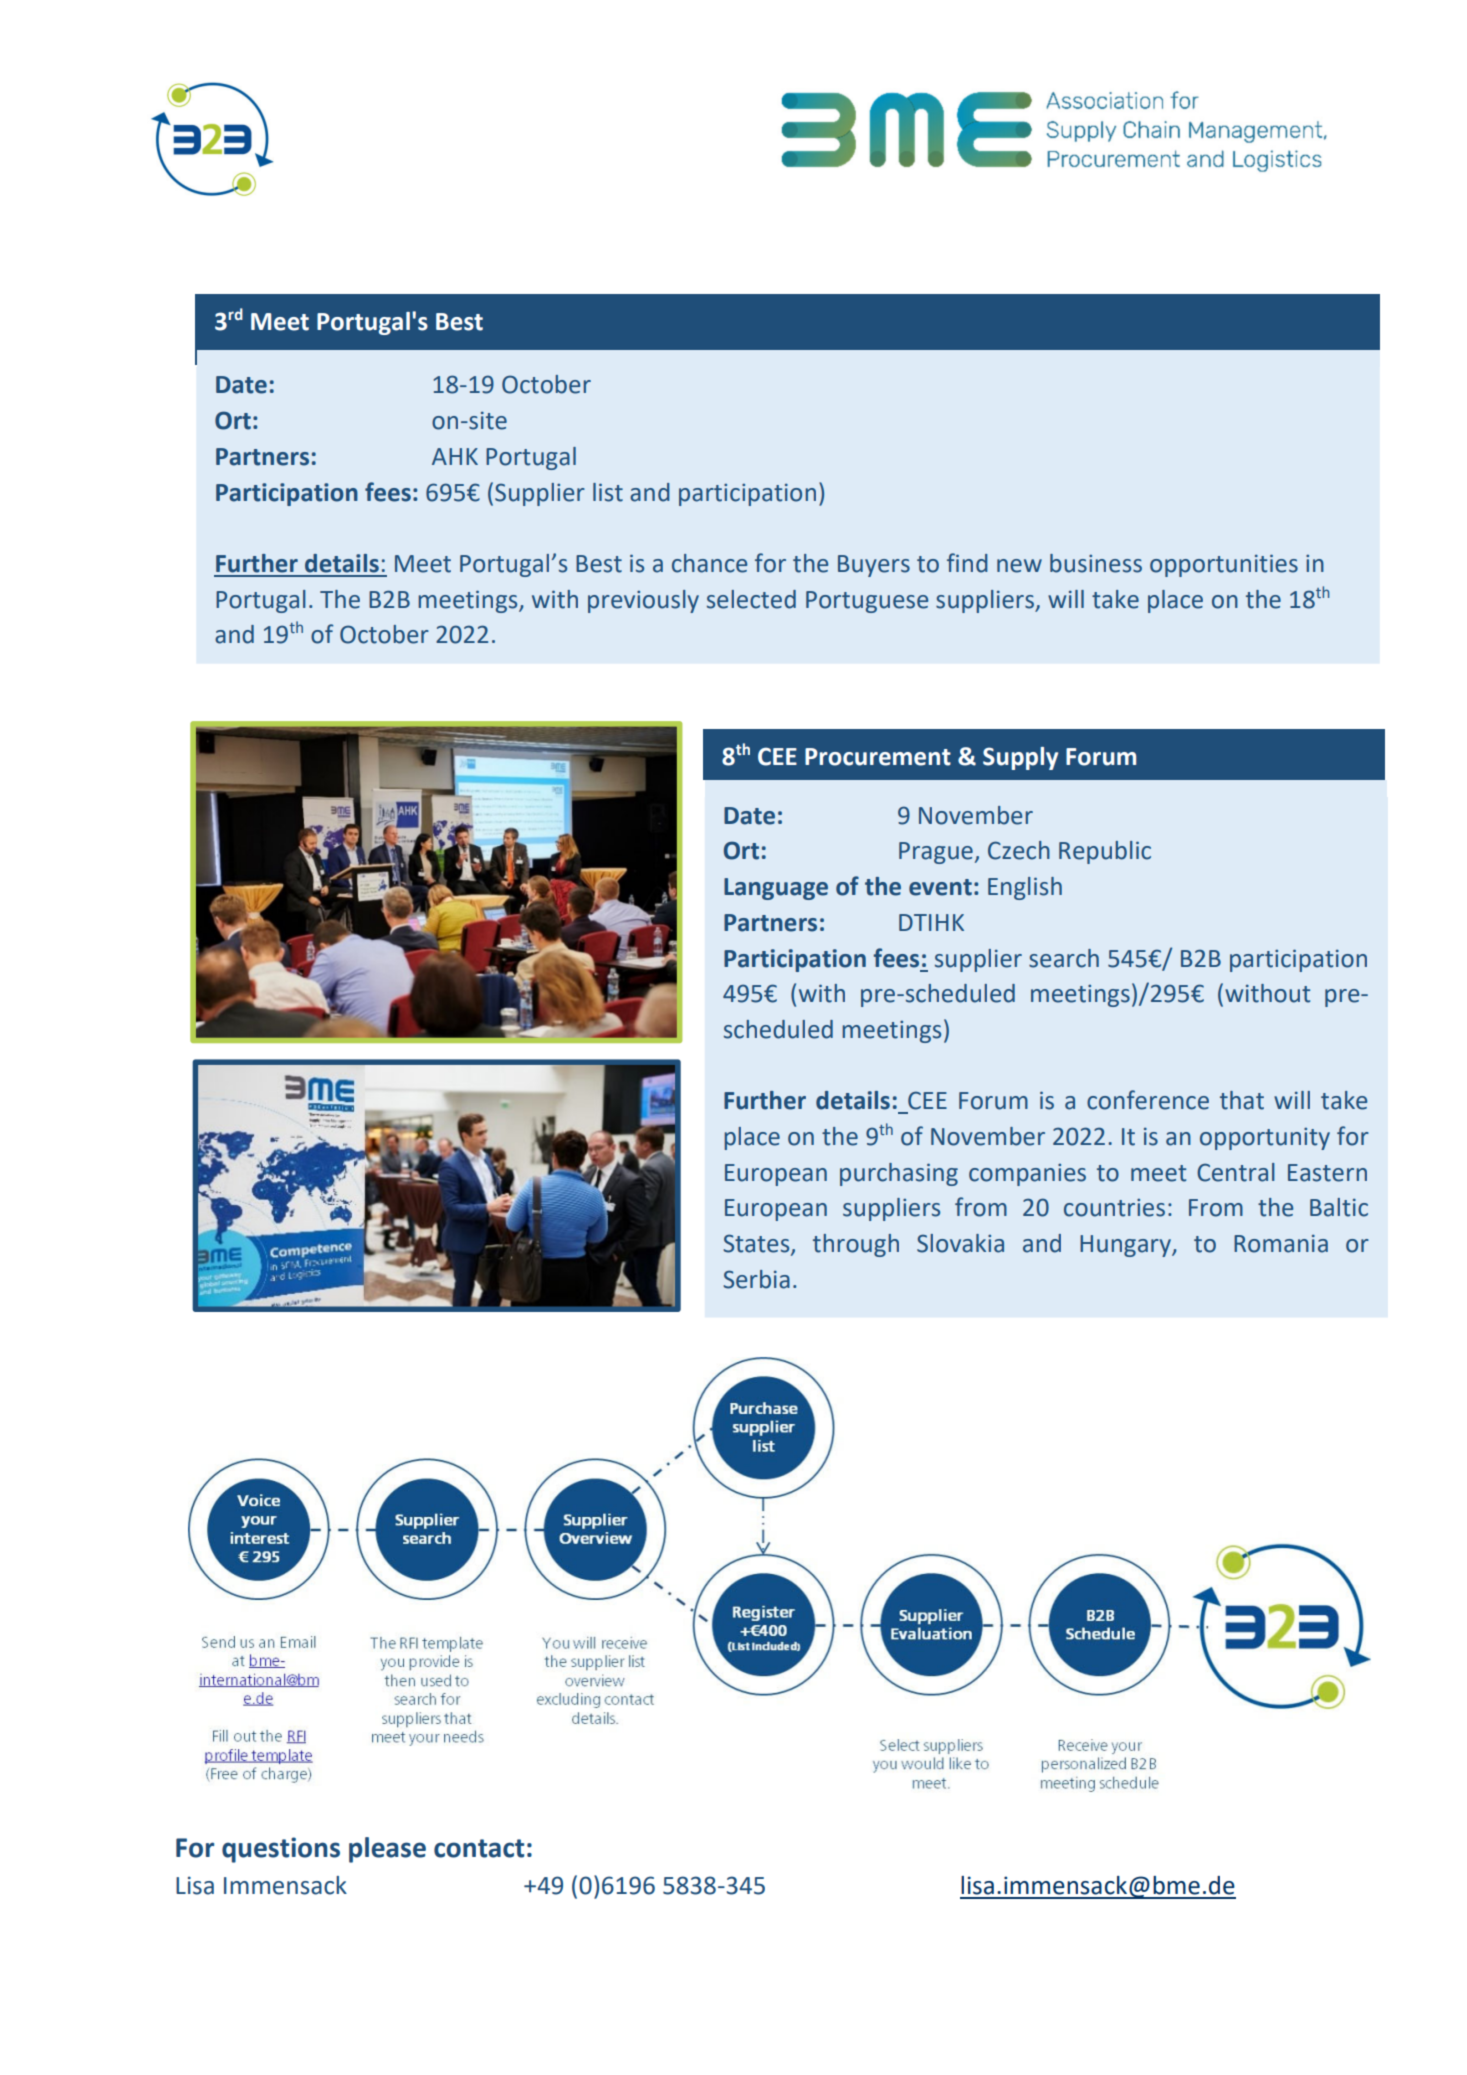  What do you see at coordinates (608, 492) in the page?
I see `list` at bounding box center [608, 492].
